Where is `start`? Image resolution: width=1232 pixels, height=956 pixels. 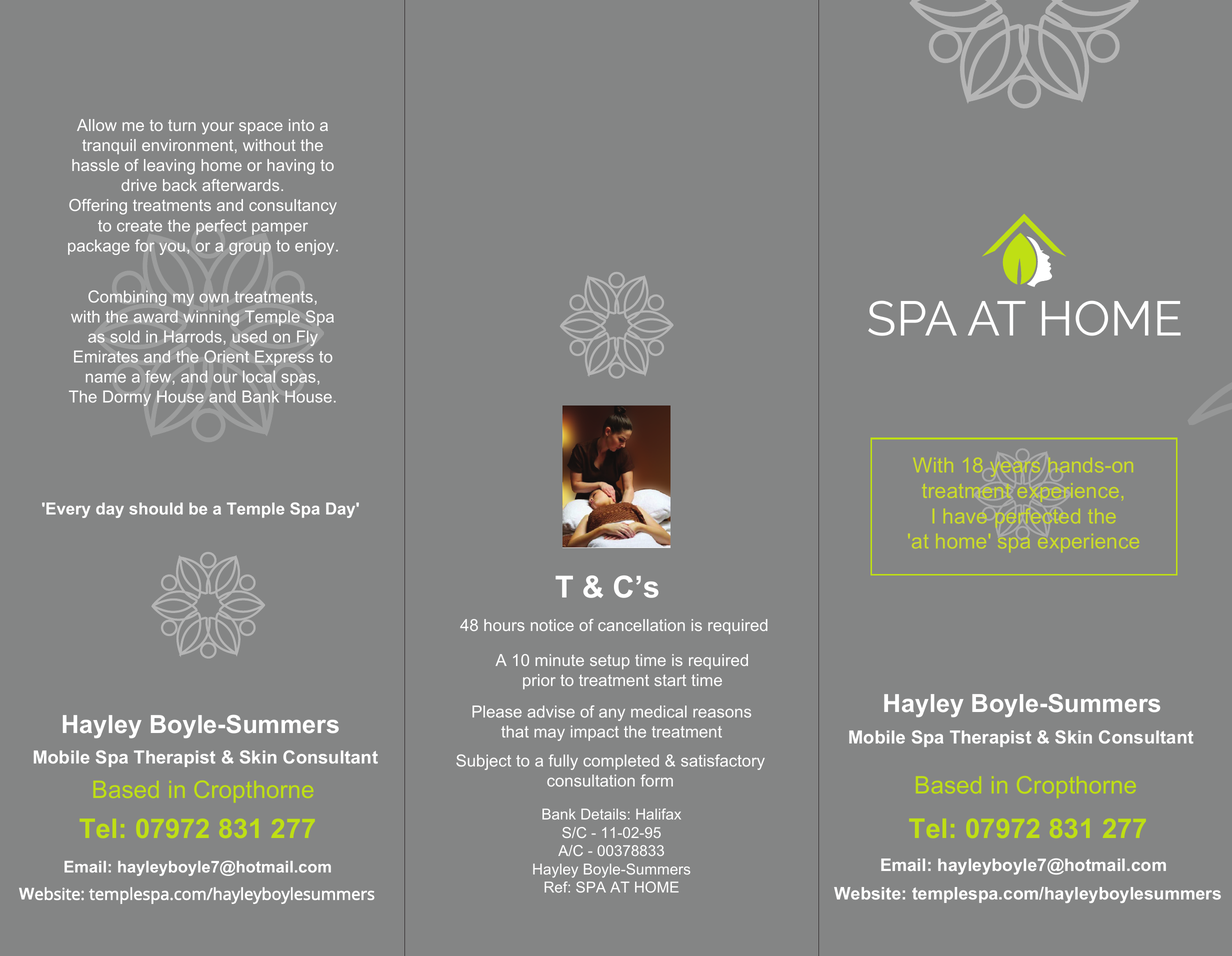
start is located at coordinates (670, 680).
